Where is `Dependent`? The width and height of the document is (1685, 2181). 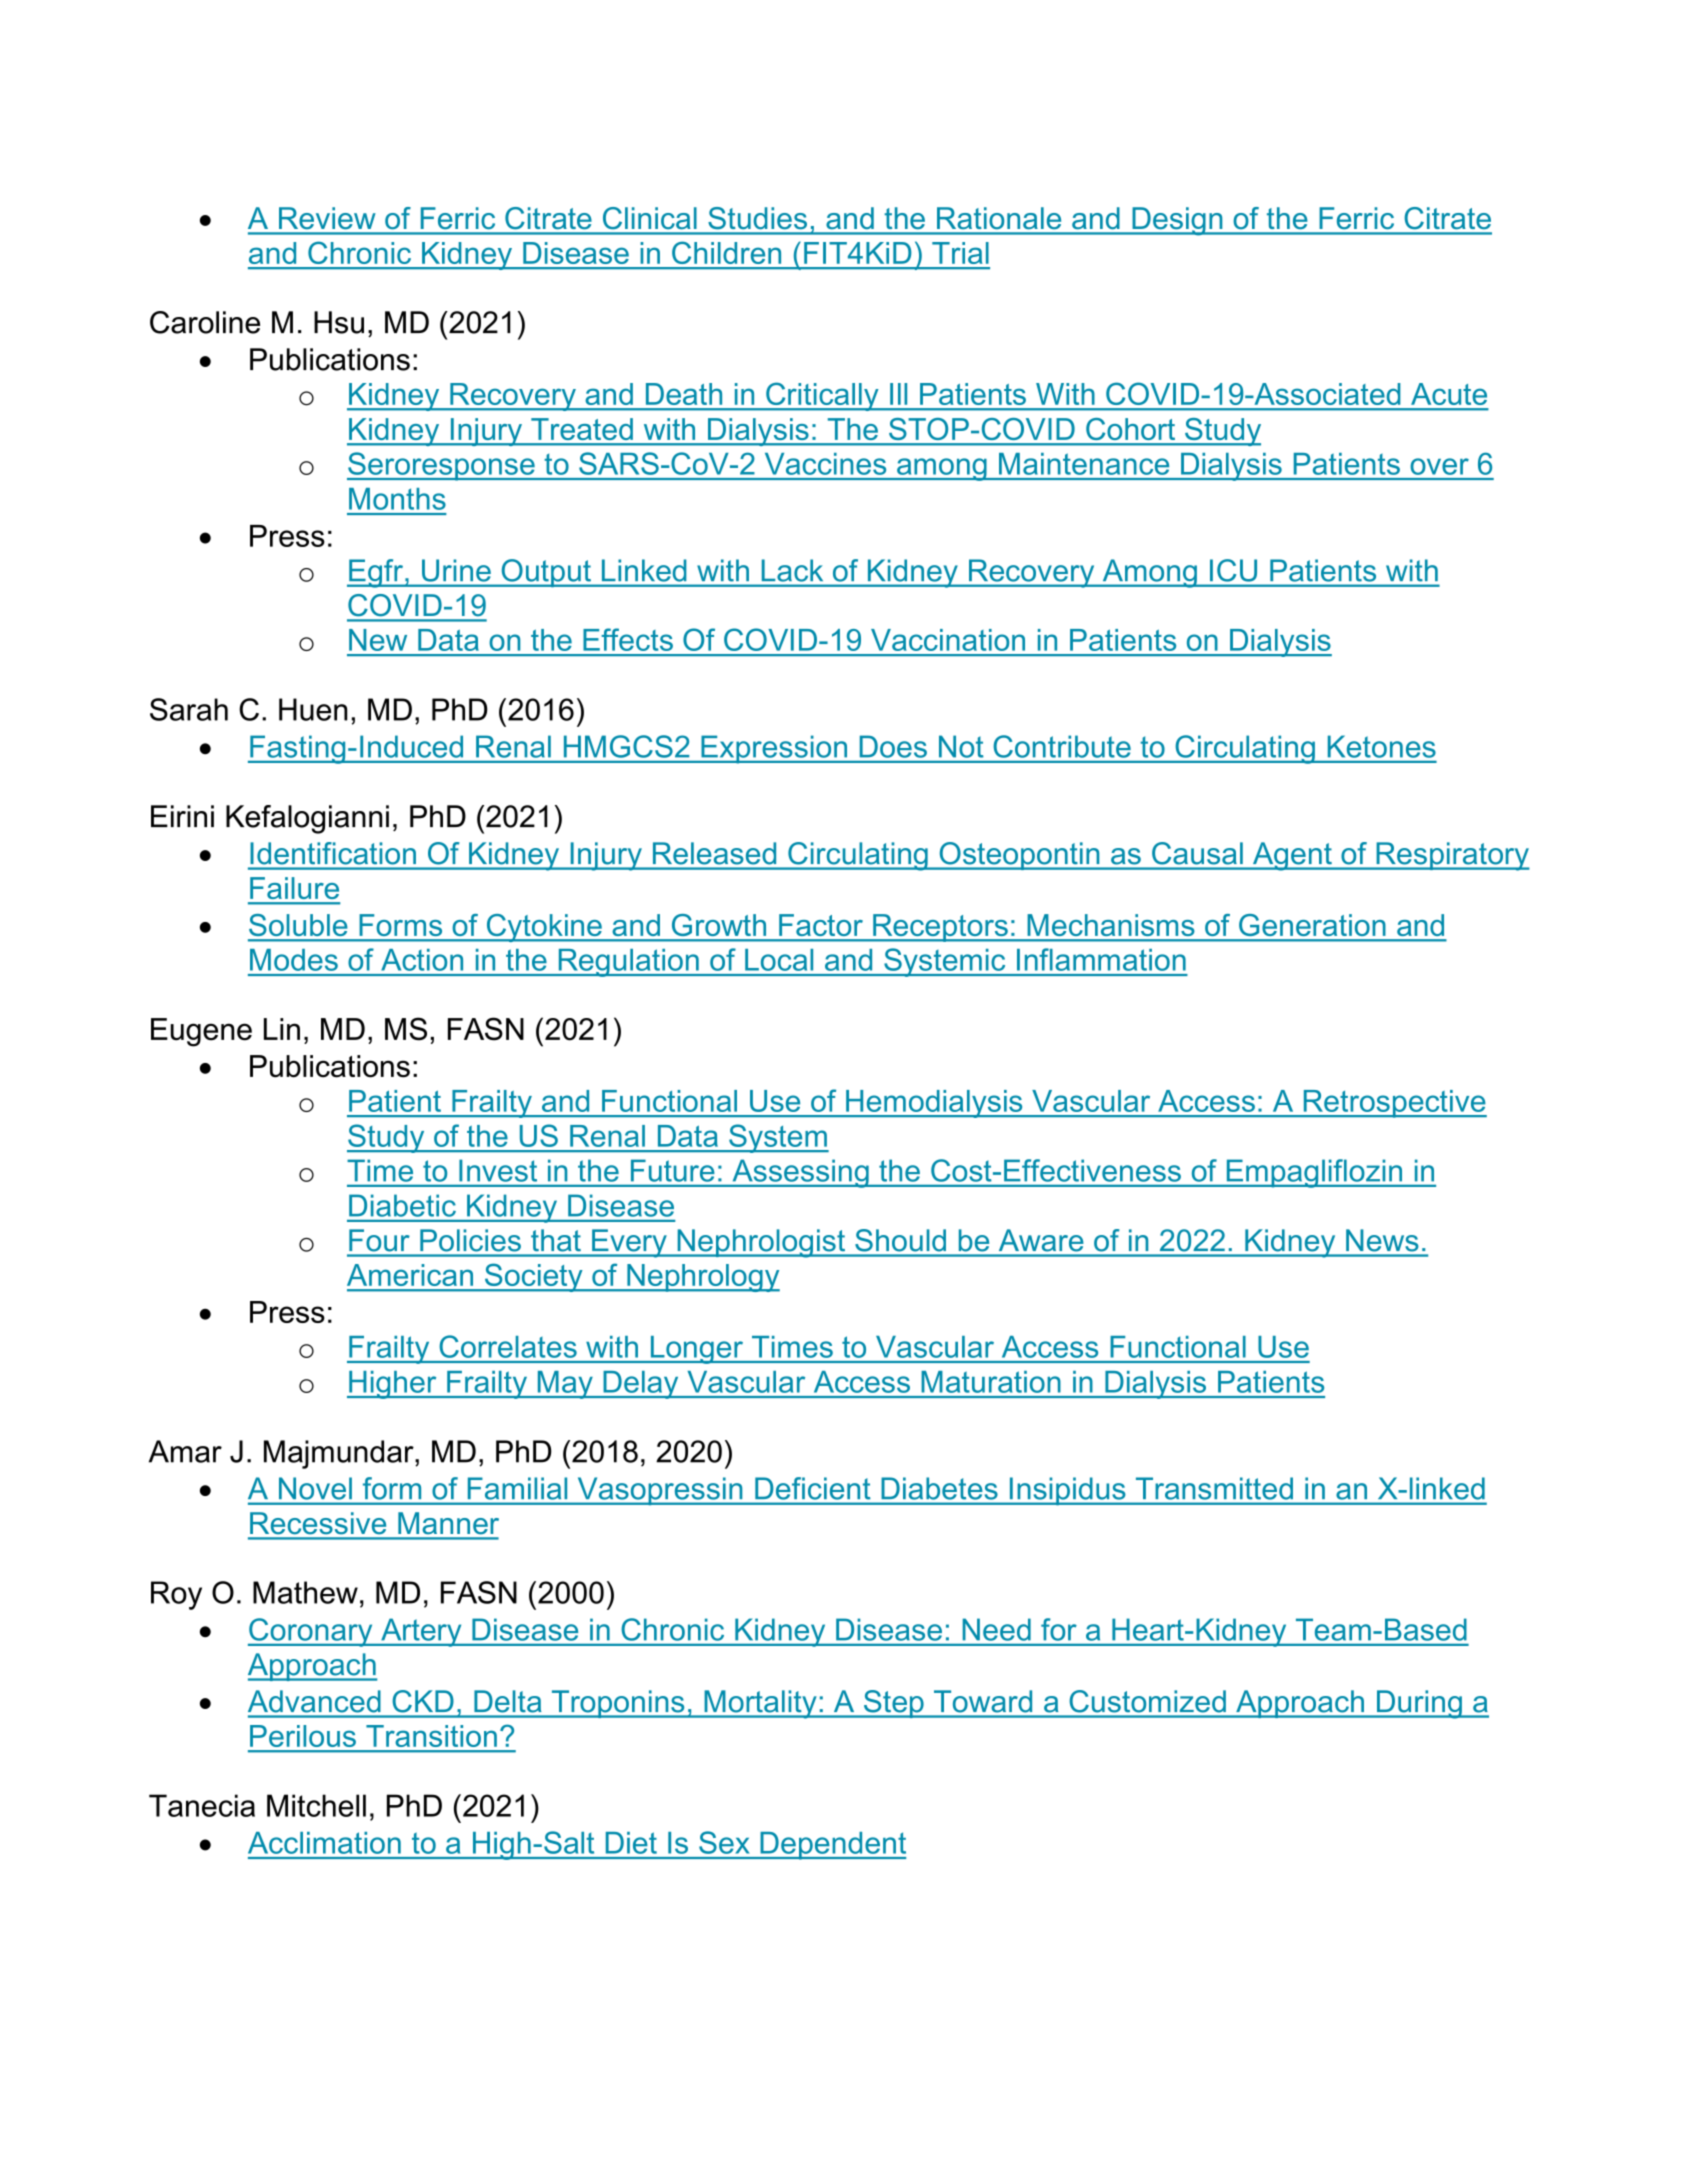 Dependent is located at coordinates (832, 1846).
